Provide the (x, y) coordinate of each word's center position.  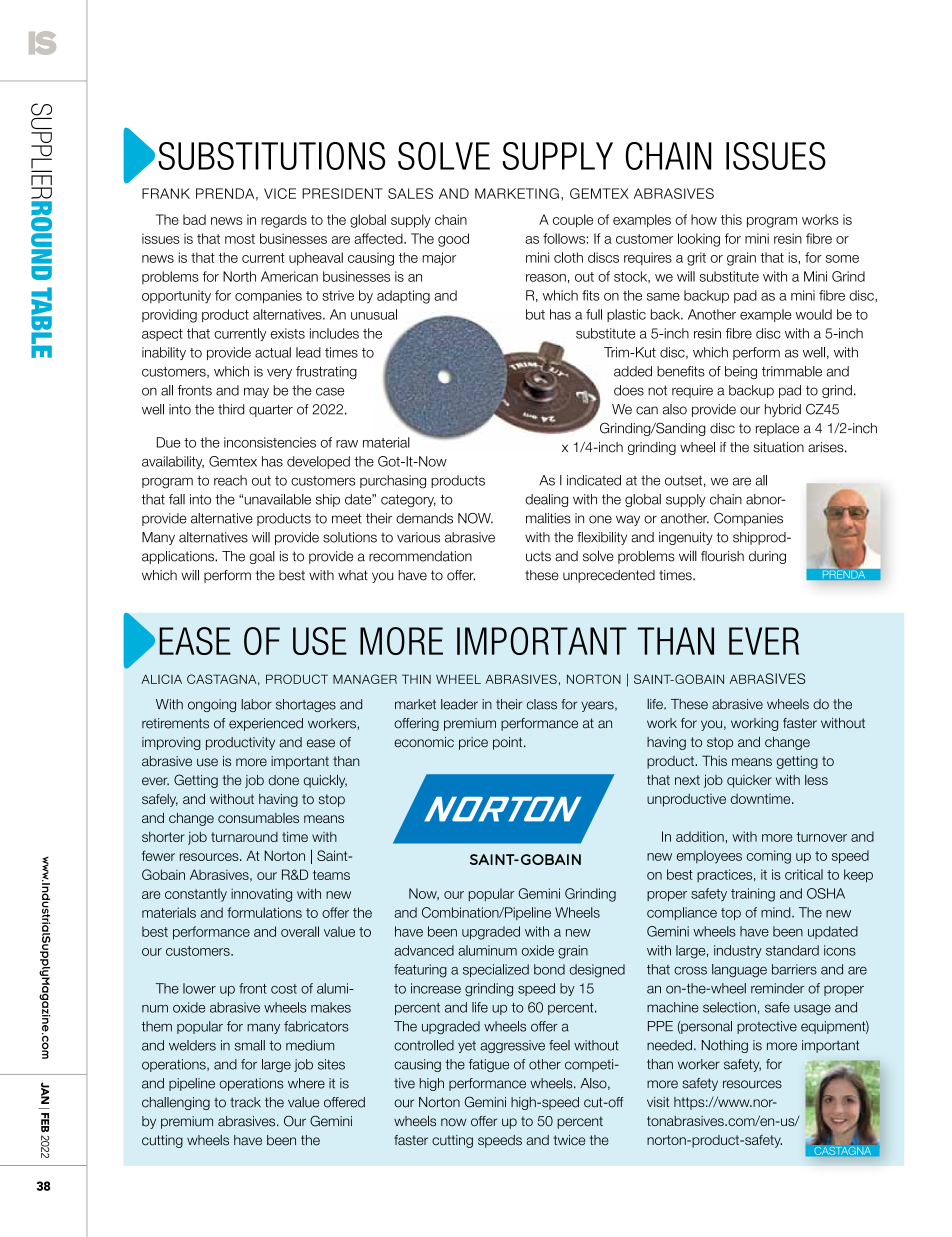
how (704, 219)
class (542, 704)
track (245, 1102)
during (767, 557)
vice (280, 193)
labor (256, 704)
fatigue (489, 1065)
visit (658, 1102)
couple (573, 221)
